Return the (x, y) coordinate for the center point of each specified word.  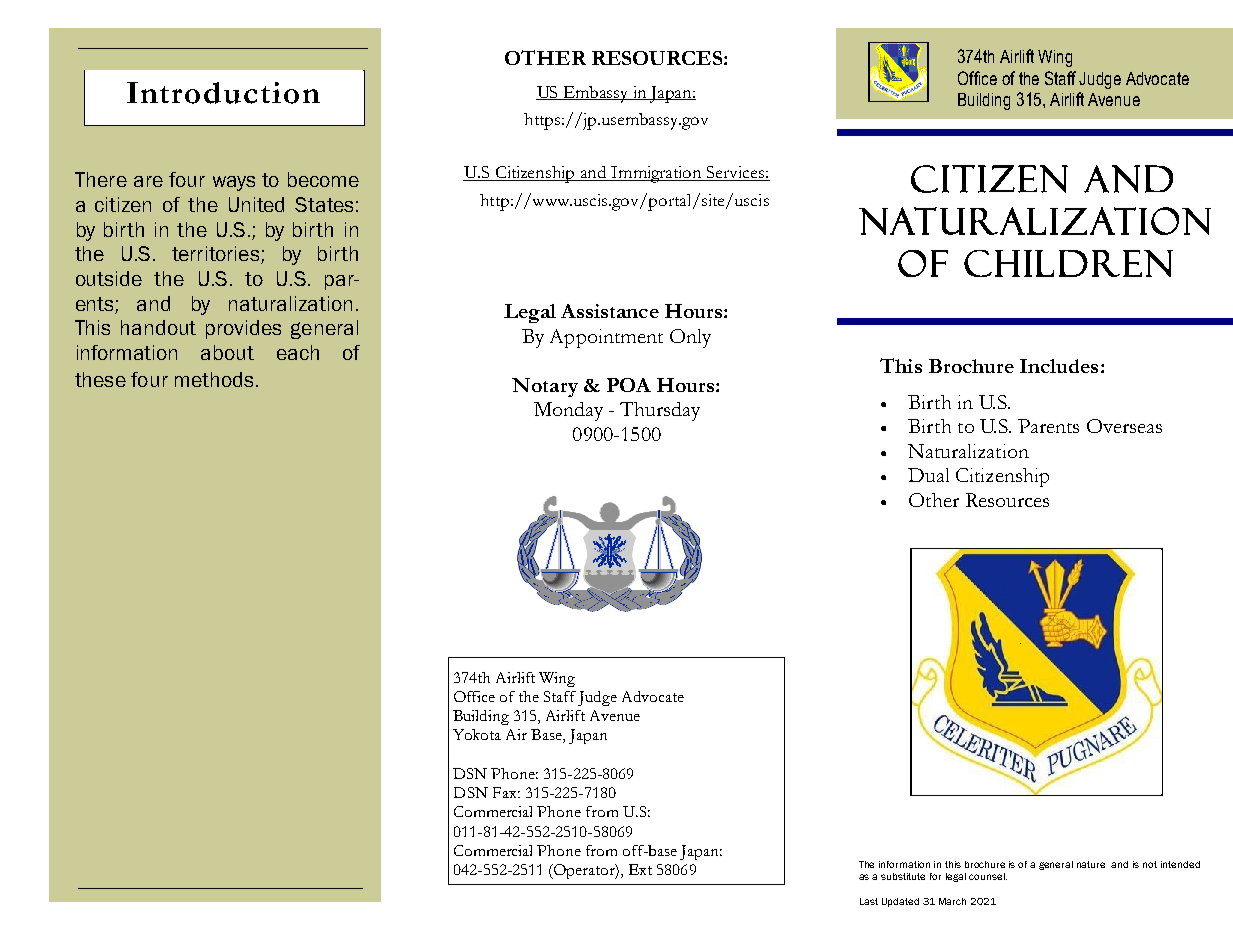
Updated (900, 902)
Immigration (657, 174)
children (1068, 263)
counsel (988, 876)
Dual (928, 475)
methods (214, 379)
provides (243, 329)
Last (869, 901)
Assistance (610, 311)
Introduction (223, 93)
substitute (903, 876)
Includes (1059, 366)
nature (1091, 864)
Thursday (660, 411)
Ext (640, 869)
